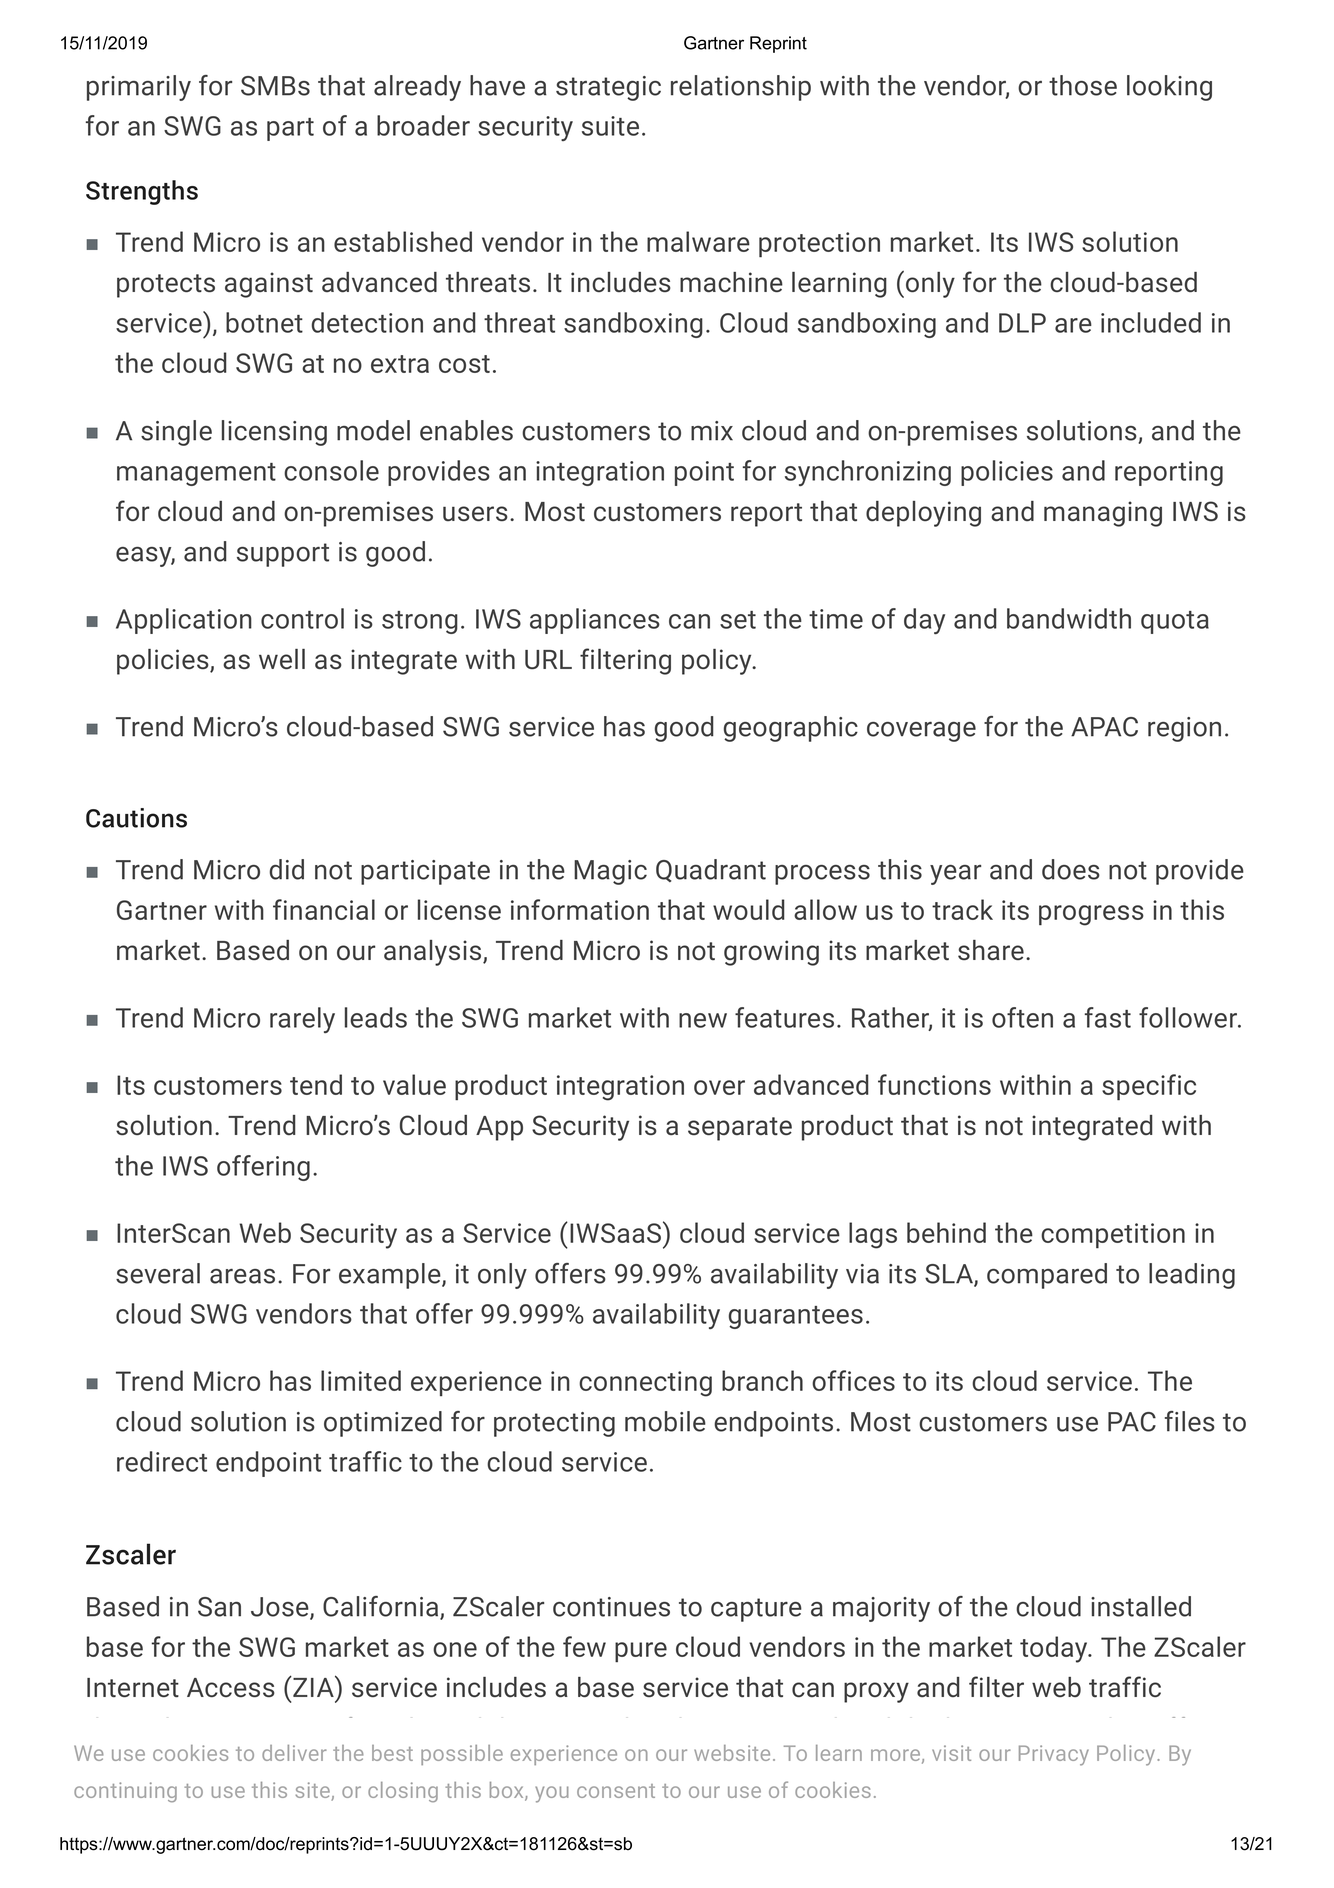 This screenshot has width=1334, height=1888. Describe the element at coordinates (283, 555) in the screenshot. I see `support` at that location.
